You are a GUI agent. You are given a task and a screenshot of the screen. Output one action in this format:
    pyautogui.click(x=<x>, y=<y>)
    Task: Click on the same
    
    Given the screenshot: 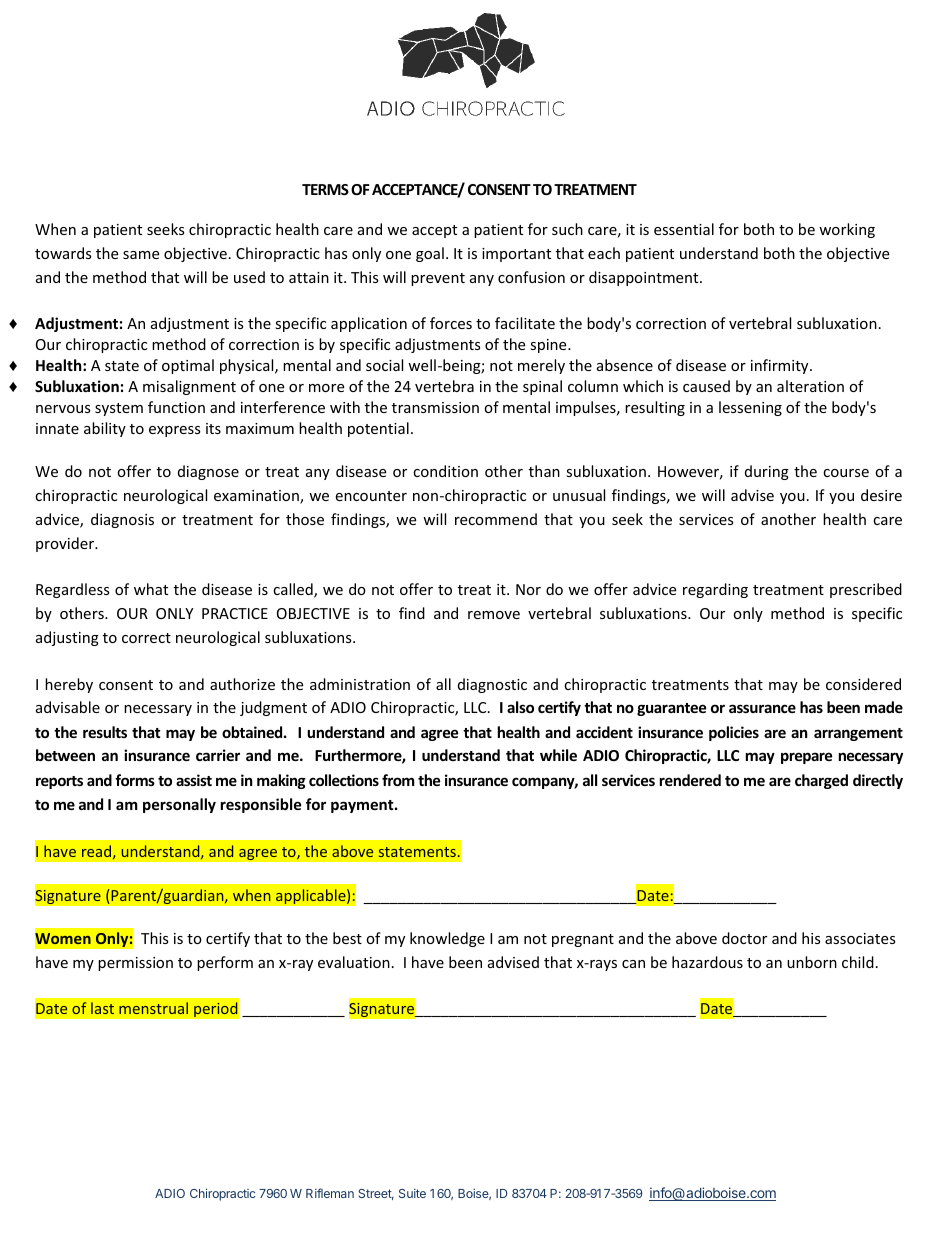 What is the action you would take?
    pyautogui.click(x=141, y=255)
